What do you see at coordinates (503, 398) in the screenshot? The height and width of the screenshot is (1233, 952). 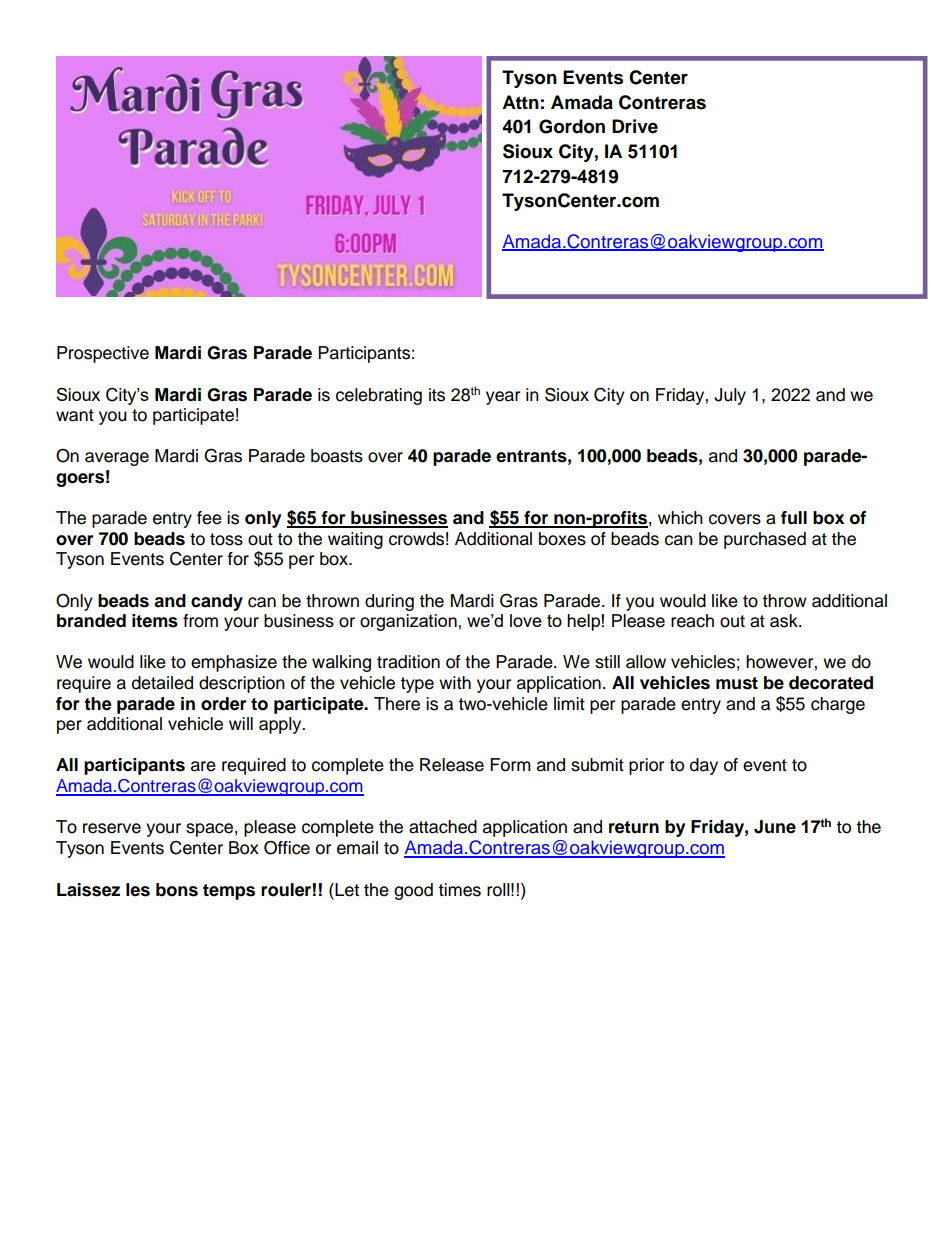 I see `year` at bounding box center [503, 398].
